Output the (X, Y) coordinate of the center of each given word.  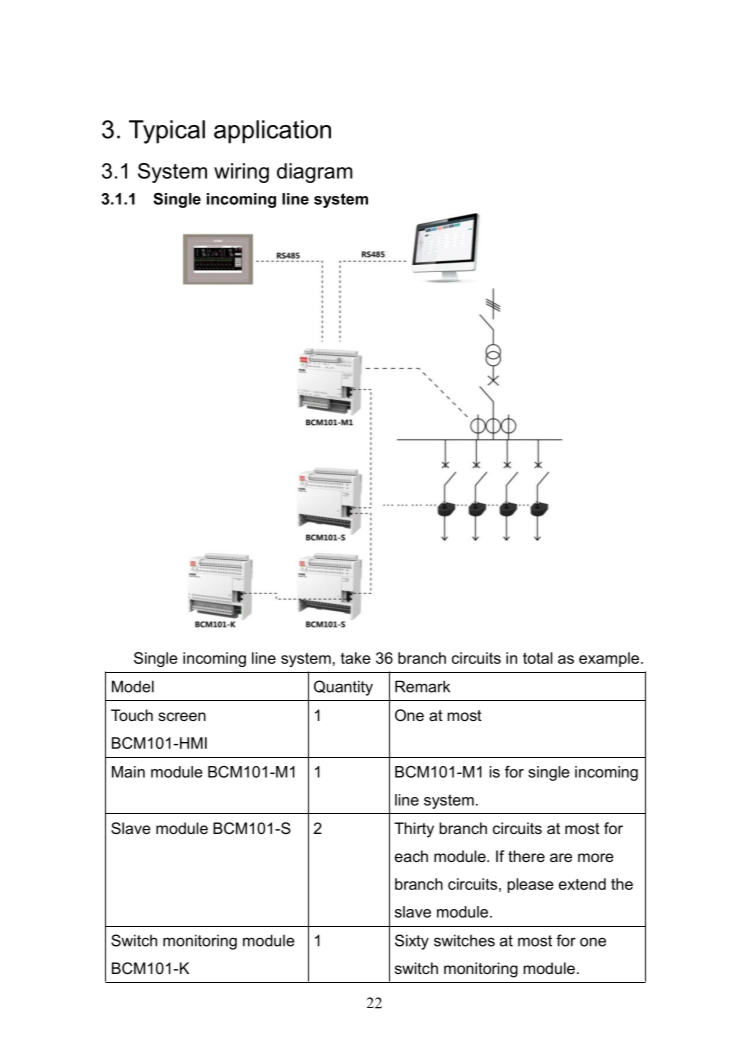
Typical (167, 132)
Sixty (412, 942)
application (272, 132)
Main (128, 772)
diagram (315, 173)
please (531, 885)
